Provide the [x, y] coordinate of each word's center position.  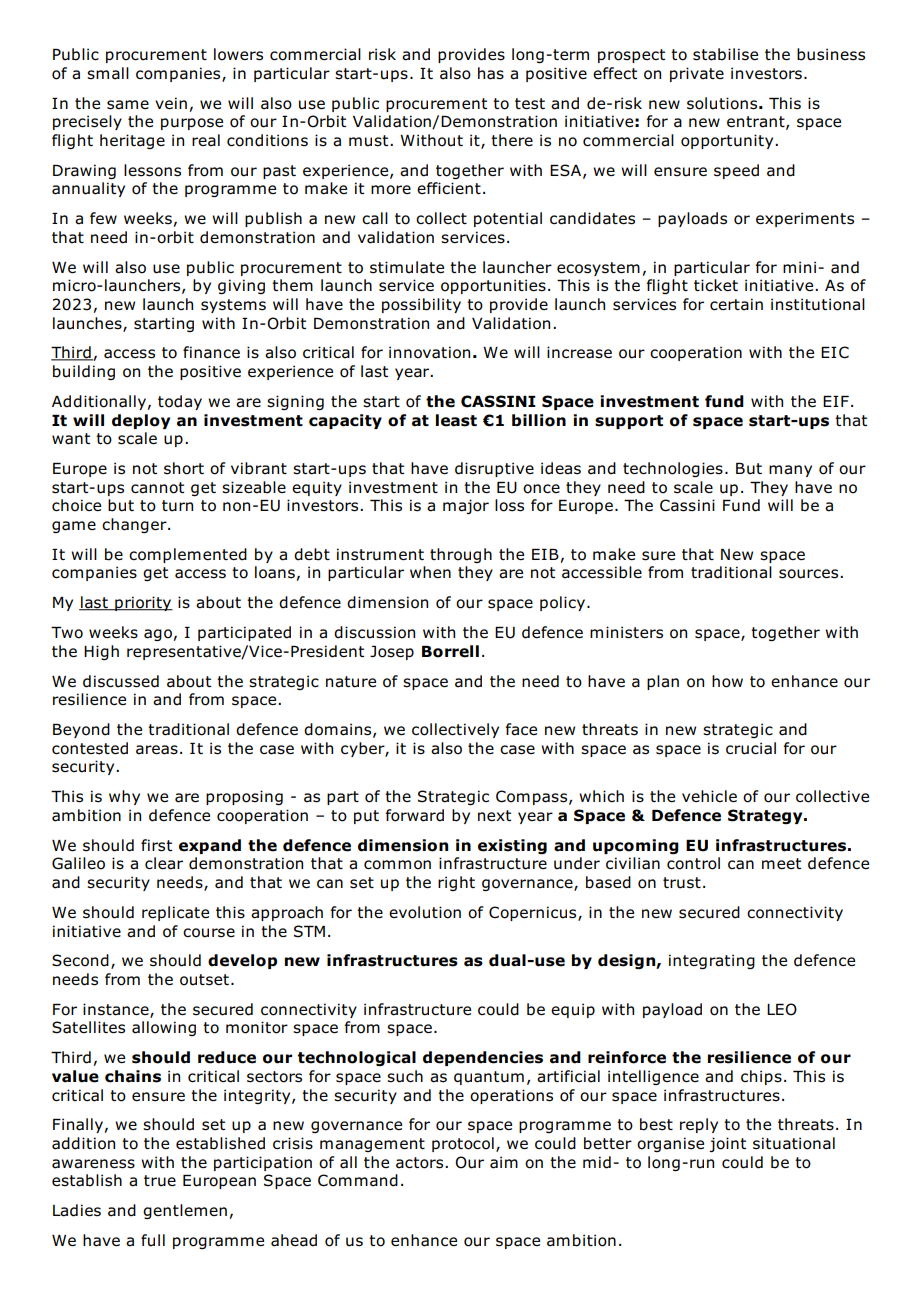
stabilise [725, 54]
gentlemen [185, 1211]
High [101, 652]
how [727, 681]
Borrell [450, 651]
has [491, 73]
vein [171, 103]
